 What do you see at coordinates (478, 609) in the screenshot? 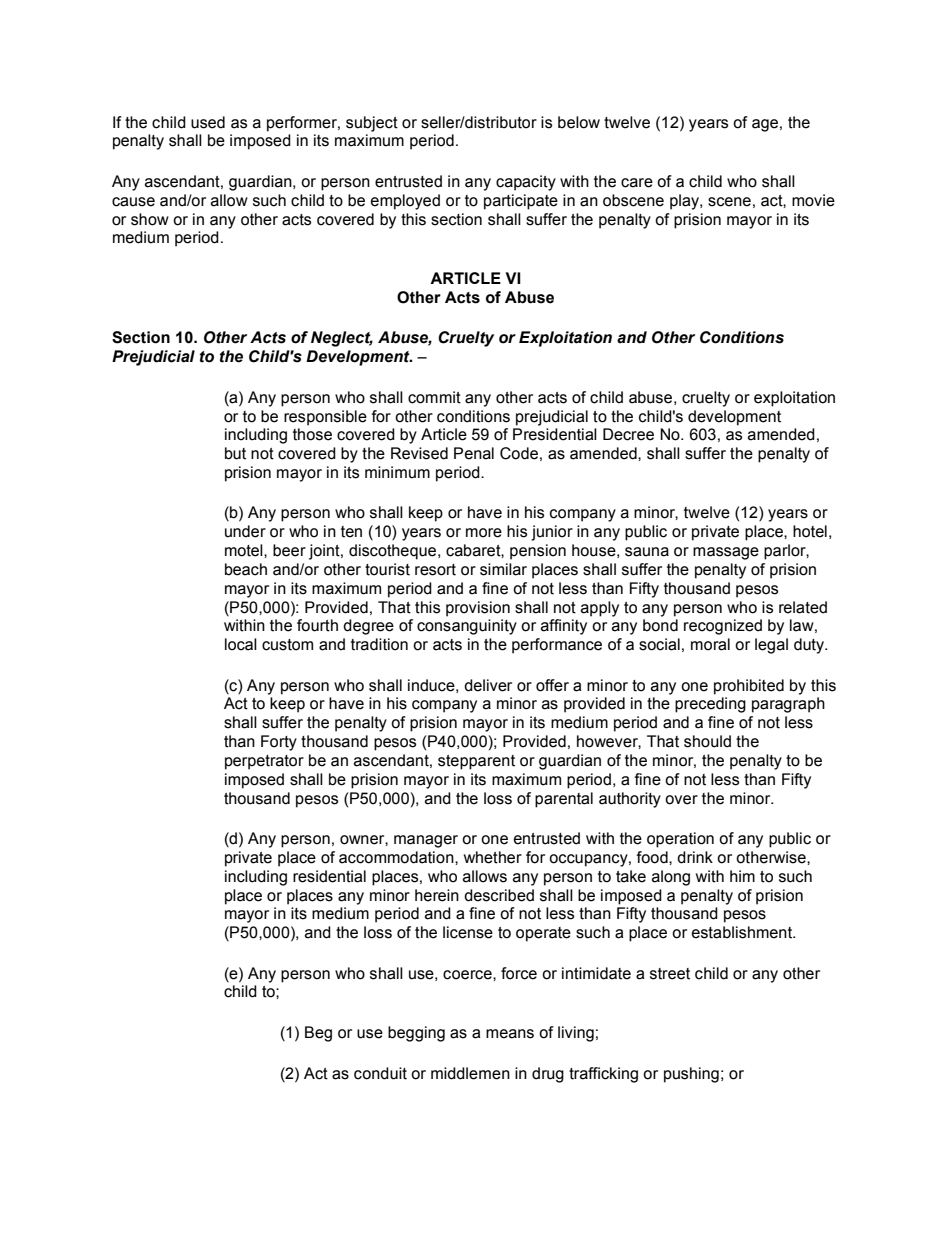
I see `provision` at bounding box center [478, 609].
